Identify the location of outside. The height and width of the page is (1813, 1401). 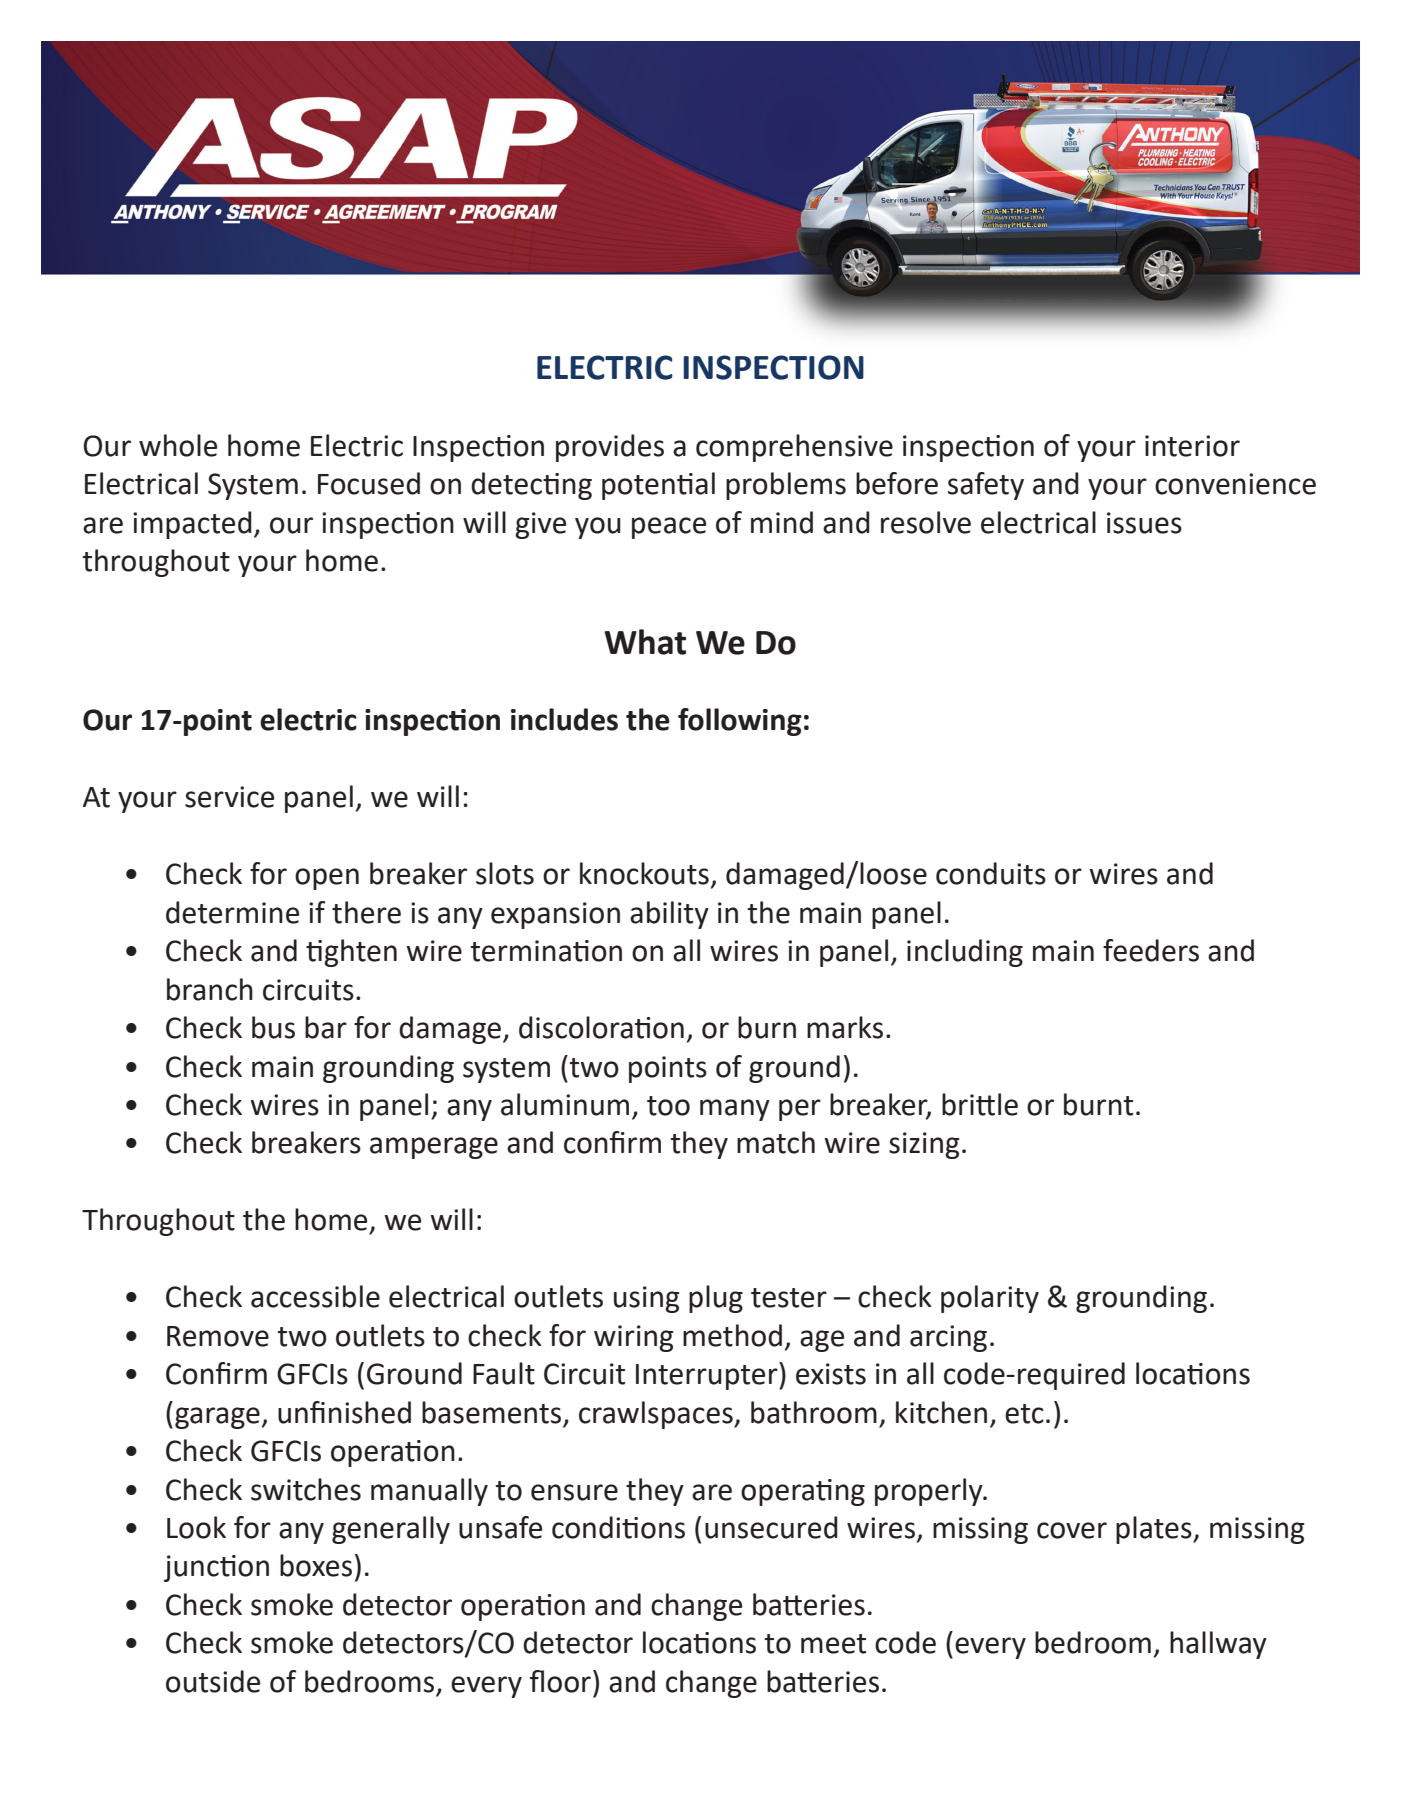
(213, 1681).
